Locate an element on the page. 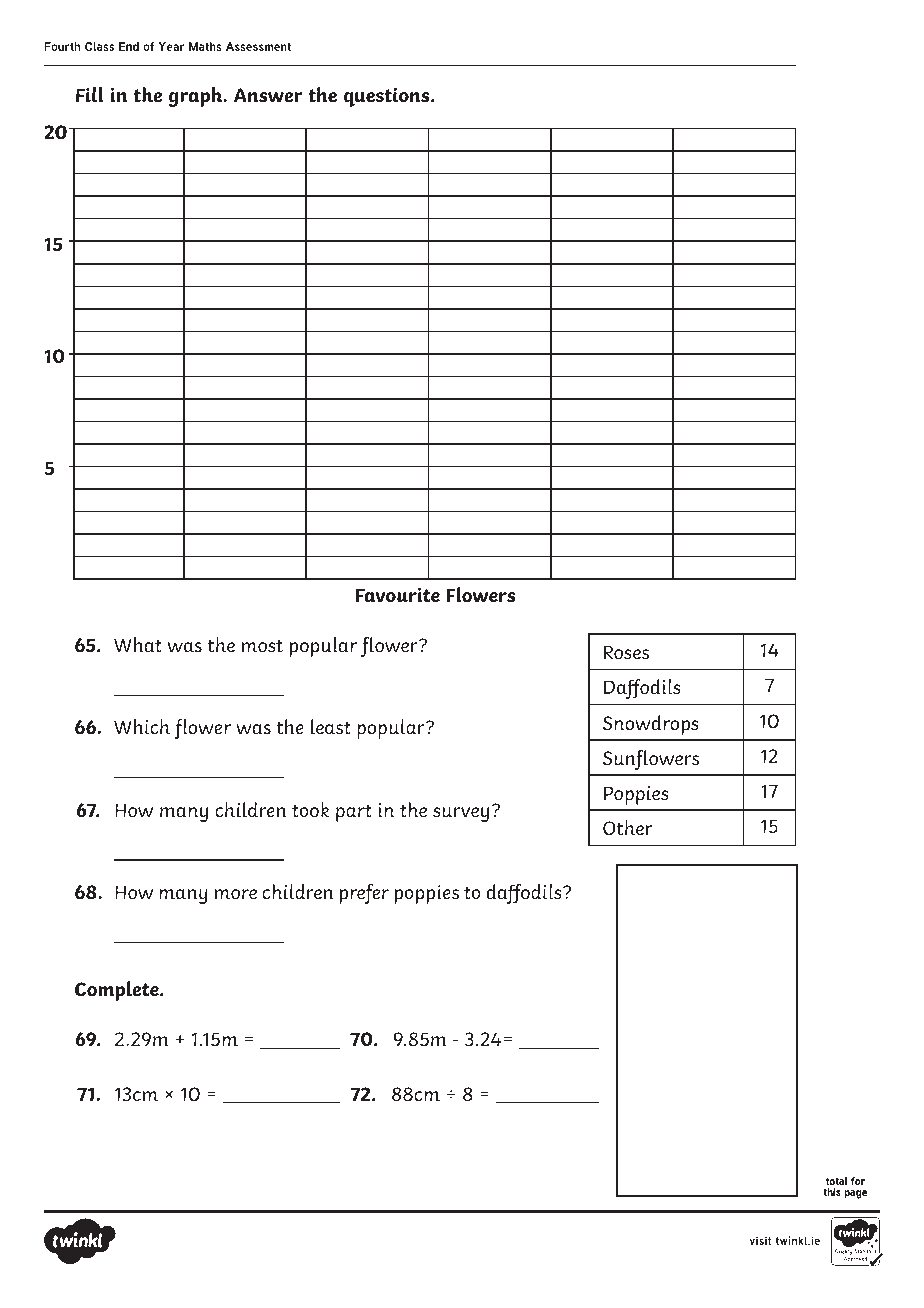 The width and height of the image is (924, 1308). End is located at coordinates (129, 46).
